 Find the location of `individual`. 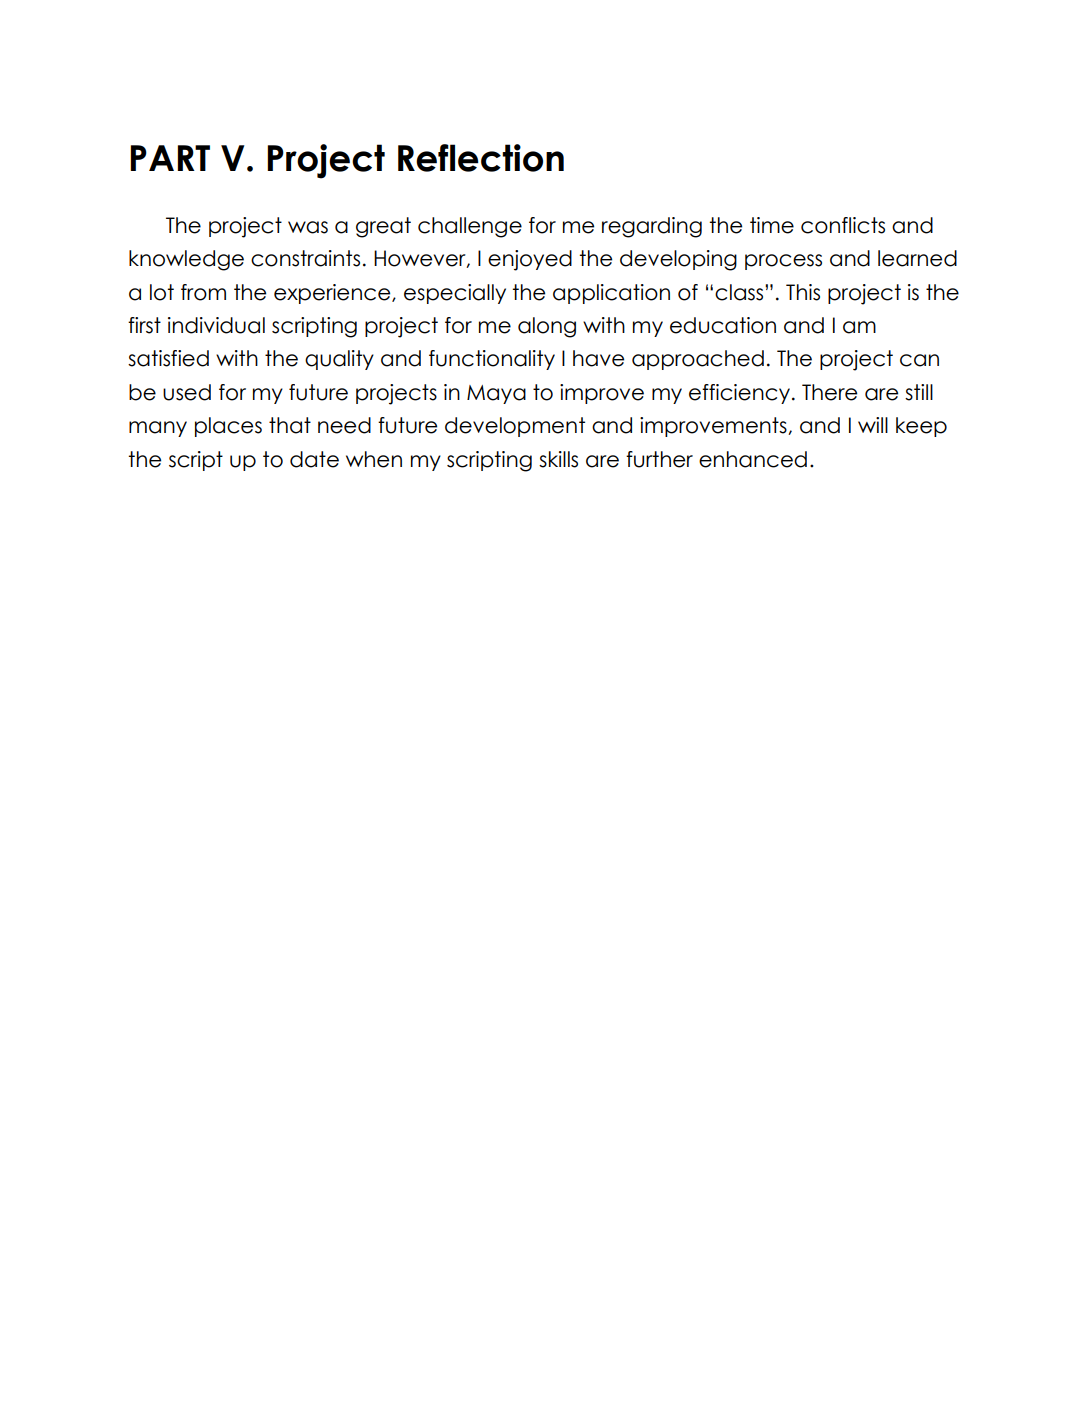

individual is located at coordinates (216, 325).
